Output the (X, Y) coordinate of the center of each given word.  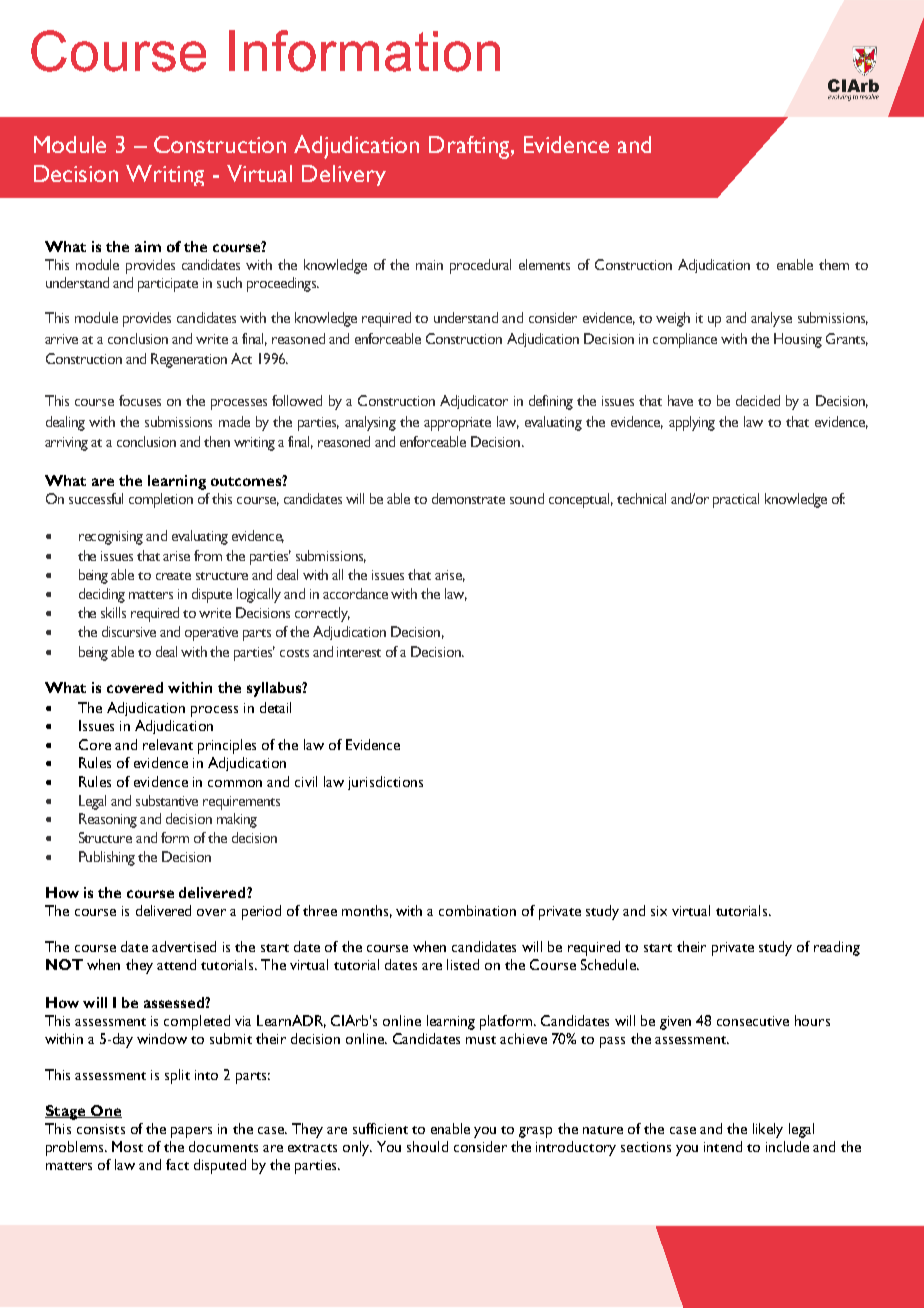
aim (148, 246)
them (834, 264)
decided (758, 400)
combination (477, 910)
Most (127, 1146)
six (659, 911)
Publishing (107, 858)
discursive (129, 631)
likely (768, 1130)
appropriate (457, 424)
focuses (140, 400)
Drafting (470, 147)
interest (359, 652)
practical (736, 500)
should (427, 1146)
